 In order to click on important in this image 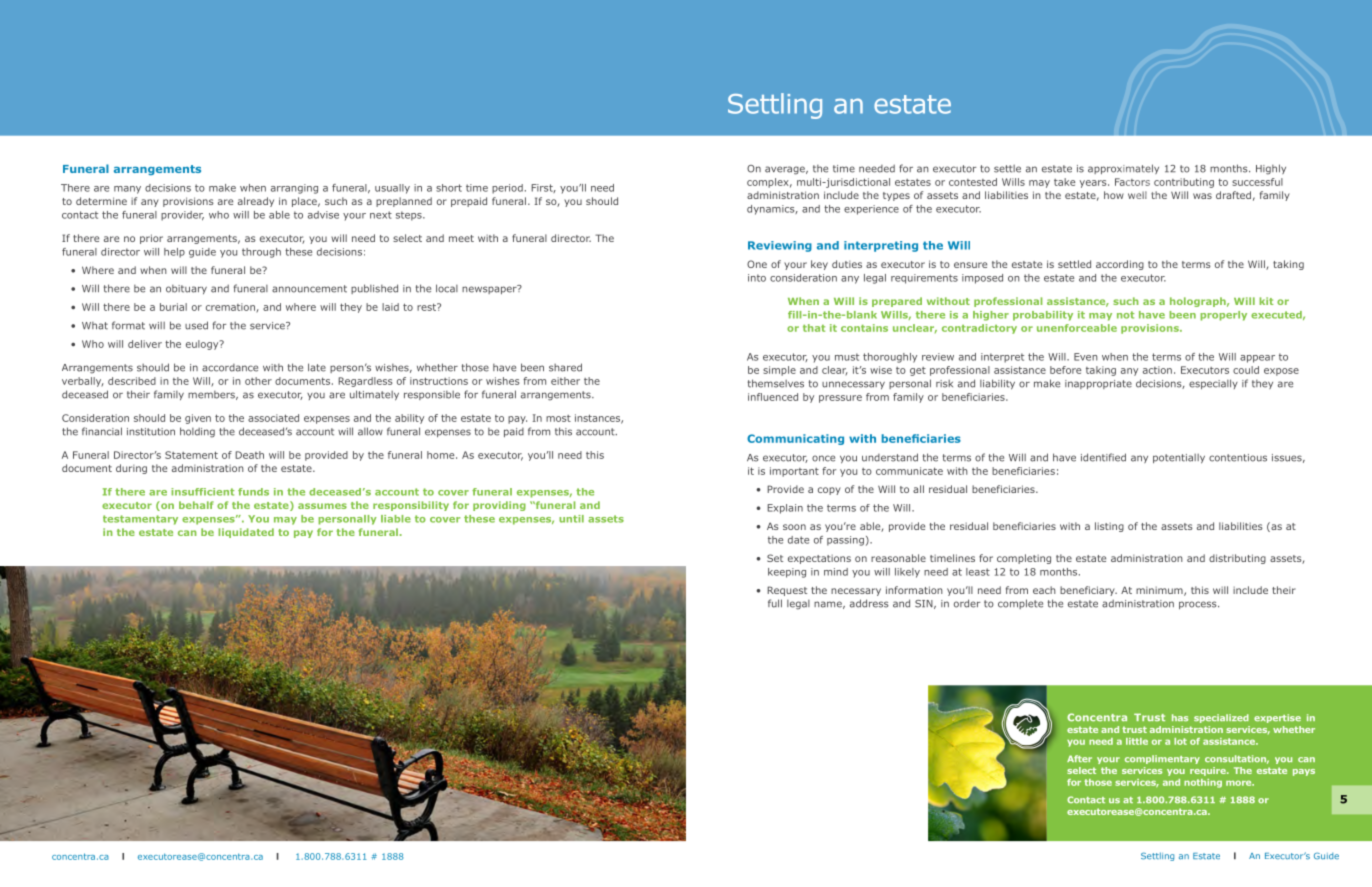, I will do `click(794, 472)`.
